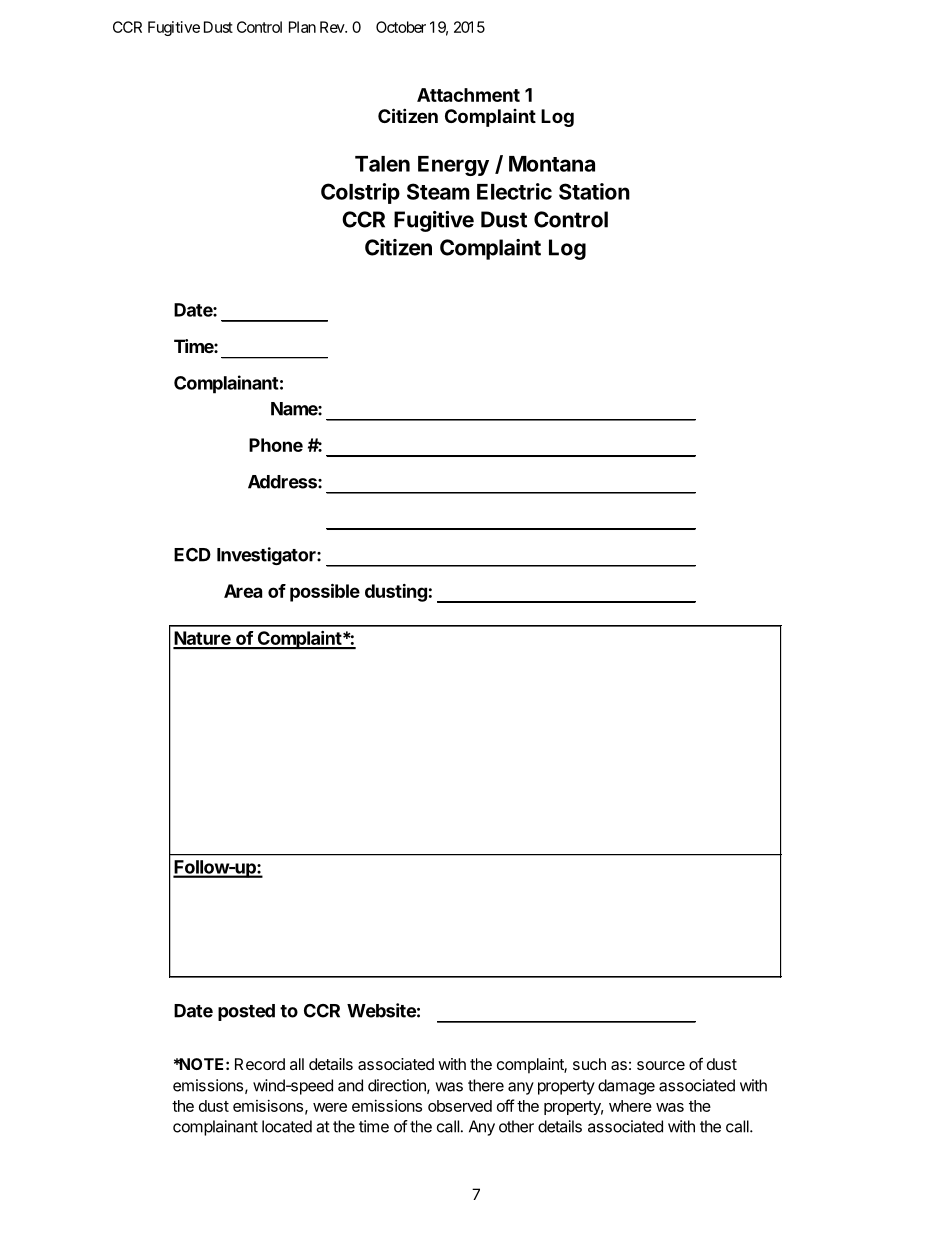  I want to click on Plan, so click(302, 27).
